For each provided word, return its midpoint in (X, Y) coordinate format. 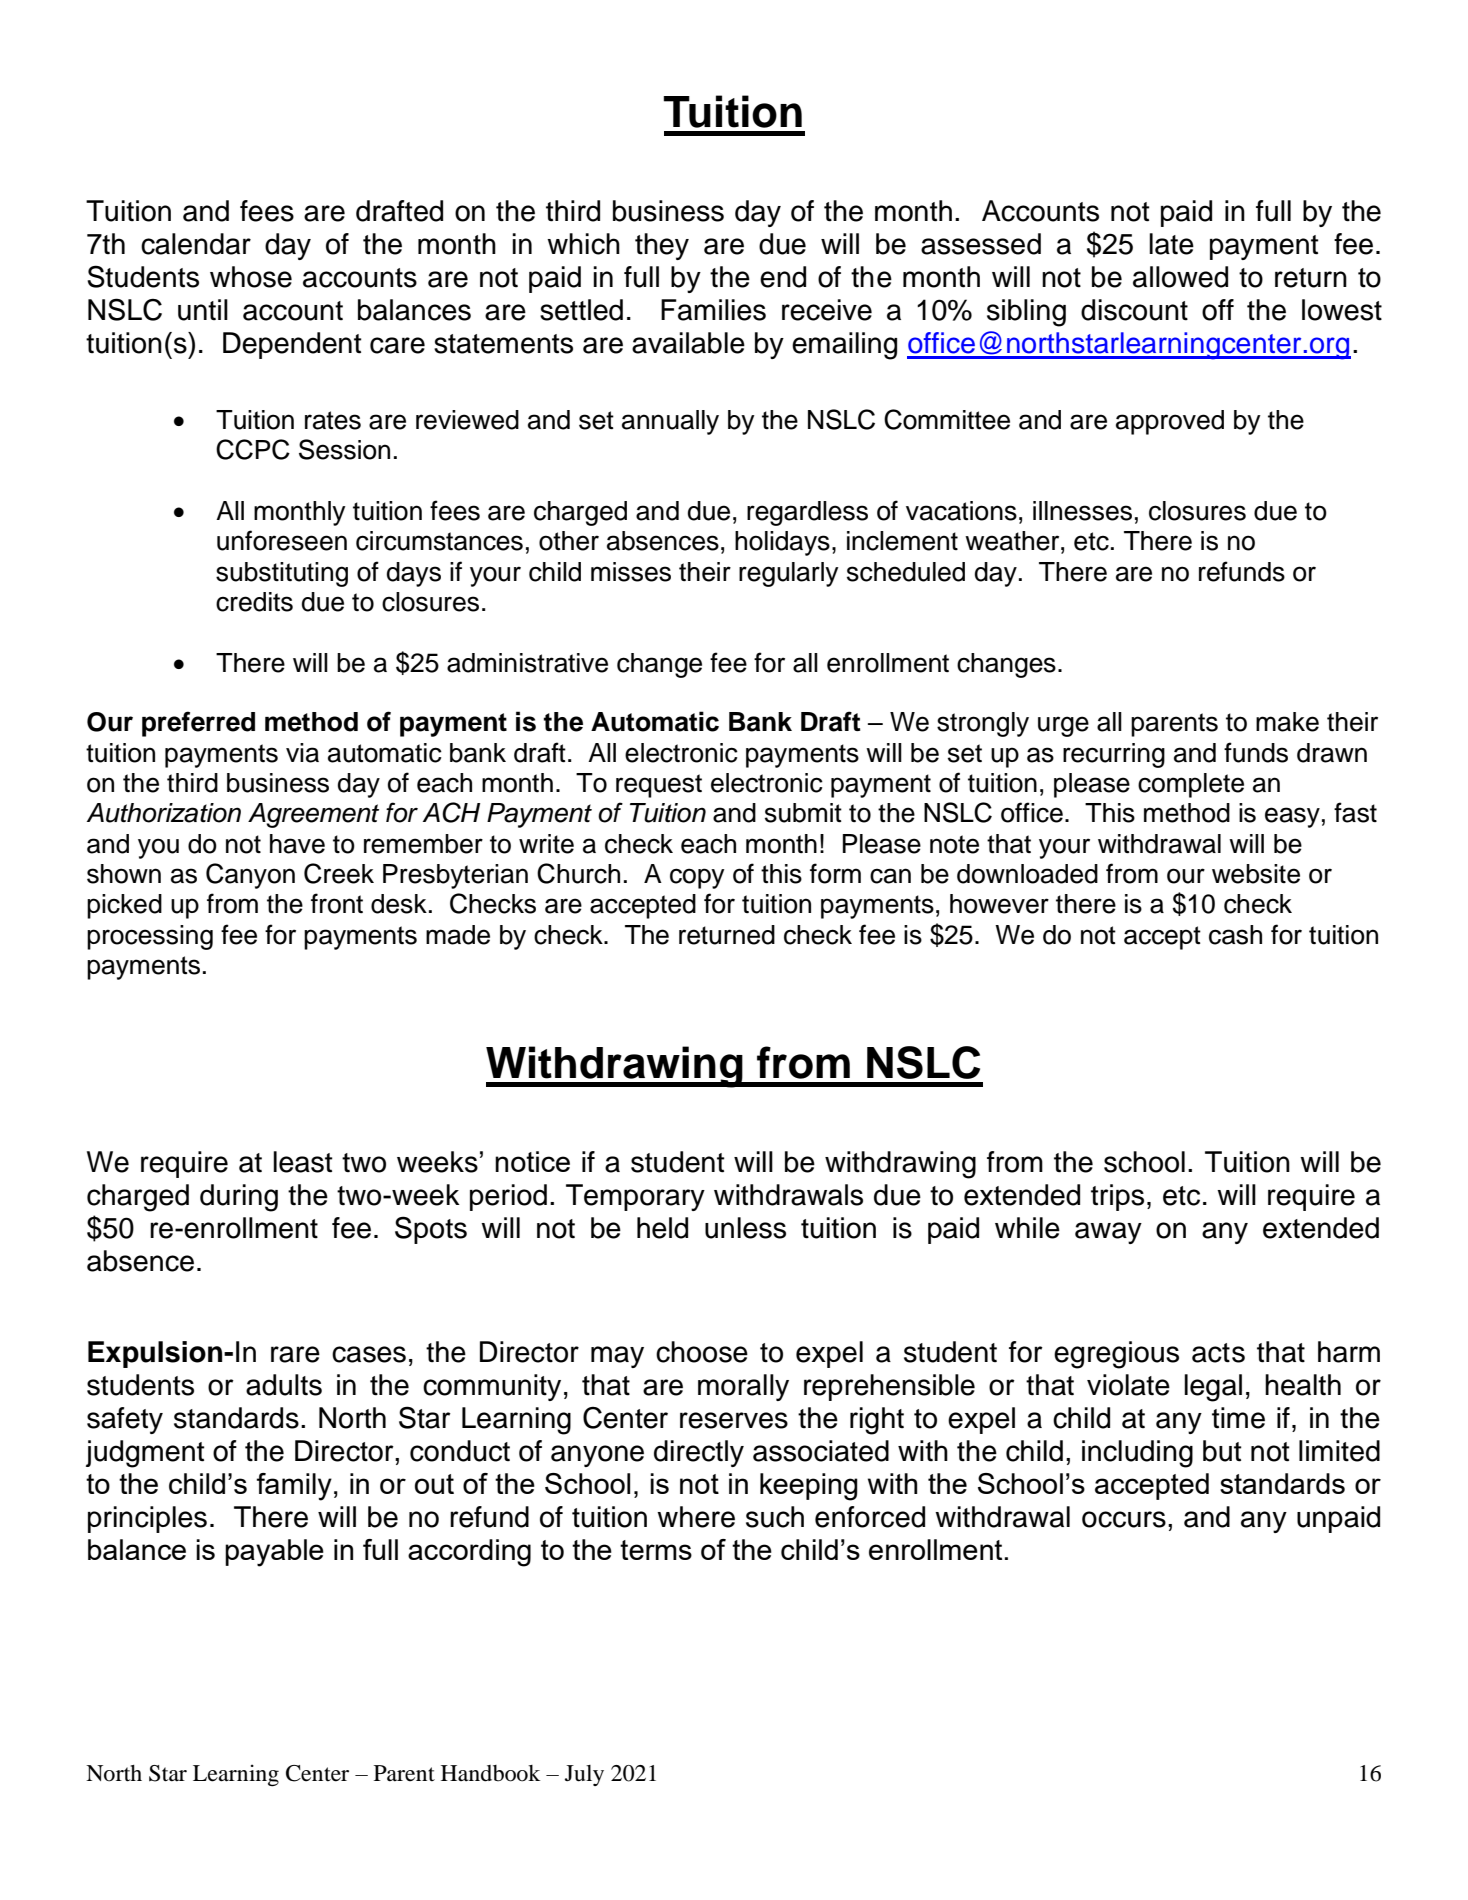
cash (1235, 935)
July (584, 1775)
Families (713, 310)
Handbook (490, 1773)
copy (697, 878)
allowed (1180, 277)
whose (251, 277)
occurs (1124, 1519)
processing (150, 937)
